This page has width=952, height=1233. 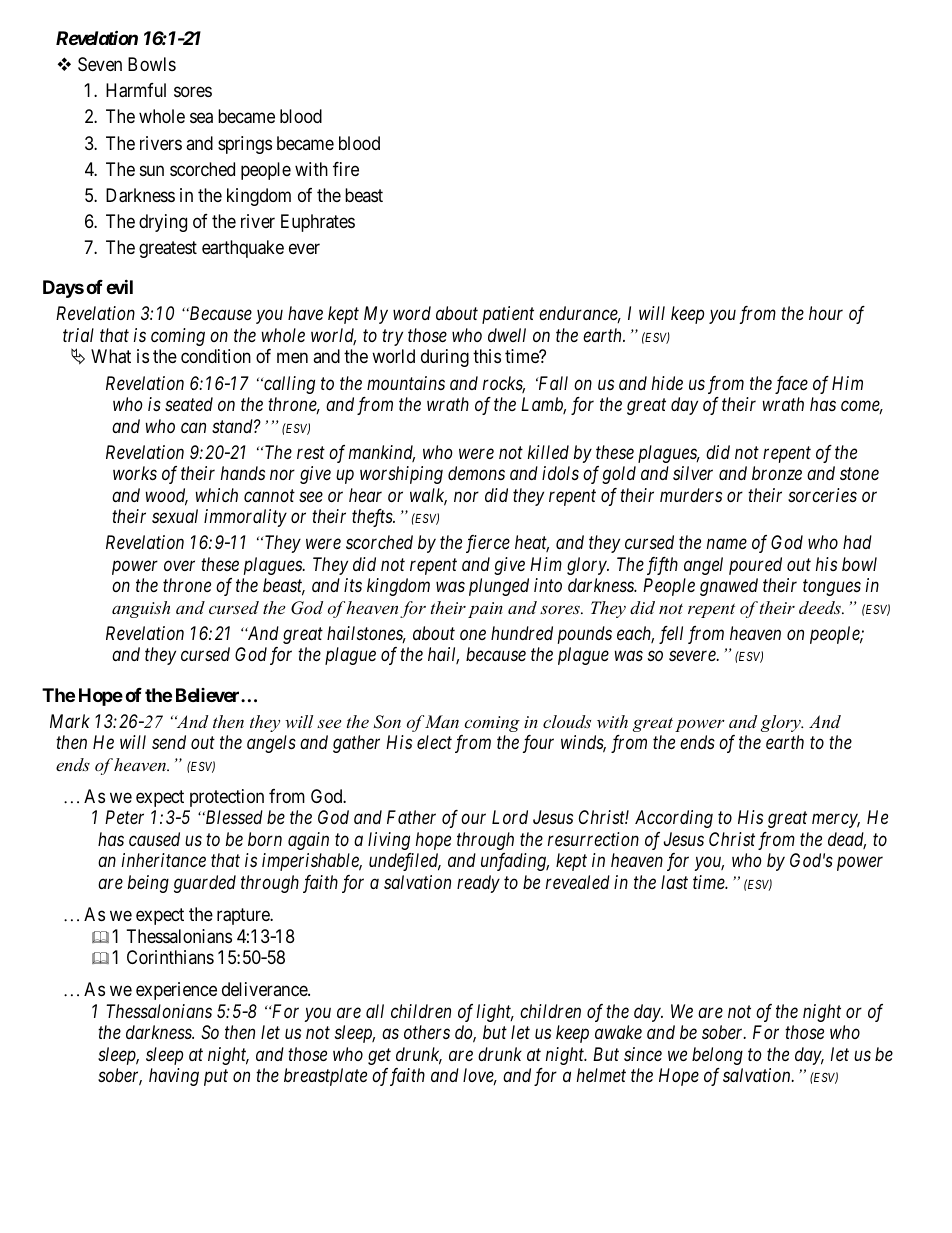 I want to click on condition, so click(x=216, y=356).
